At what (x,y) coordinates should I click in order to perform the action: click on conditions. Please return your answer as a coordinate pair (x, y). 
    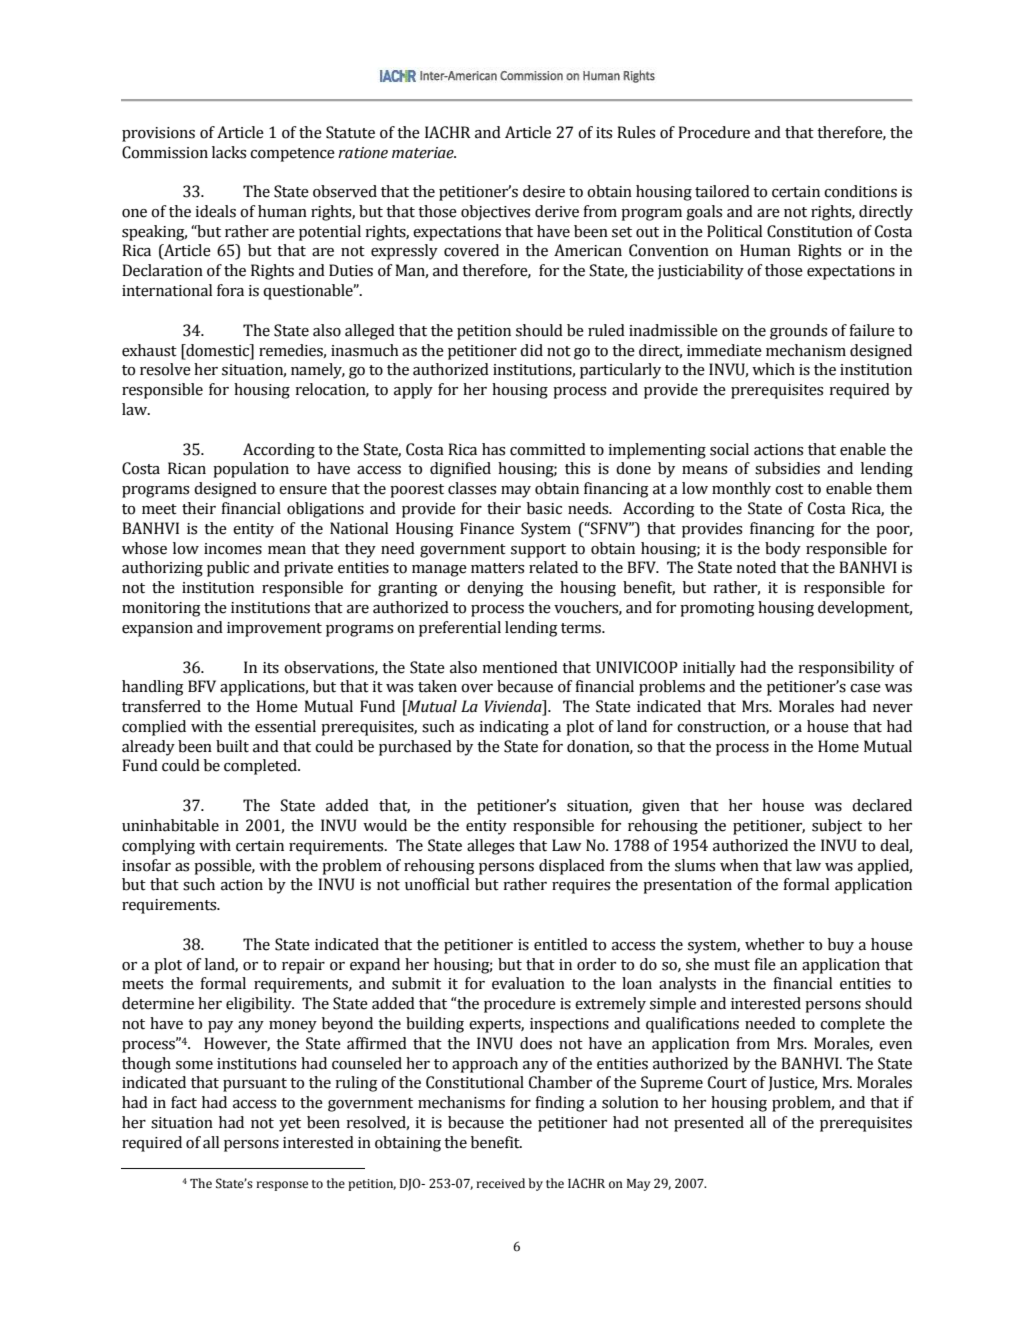
    Looking at the image, I should click on (860, 191).
